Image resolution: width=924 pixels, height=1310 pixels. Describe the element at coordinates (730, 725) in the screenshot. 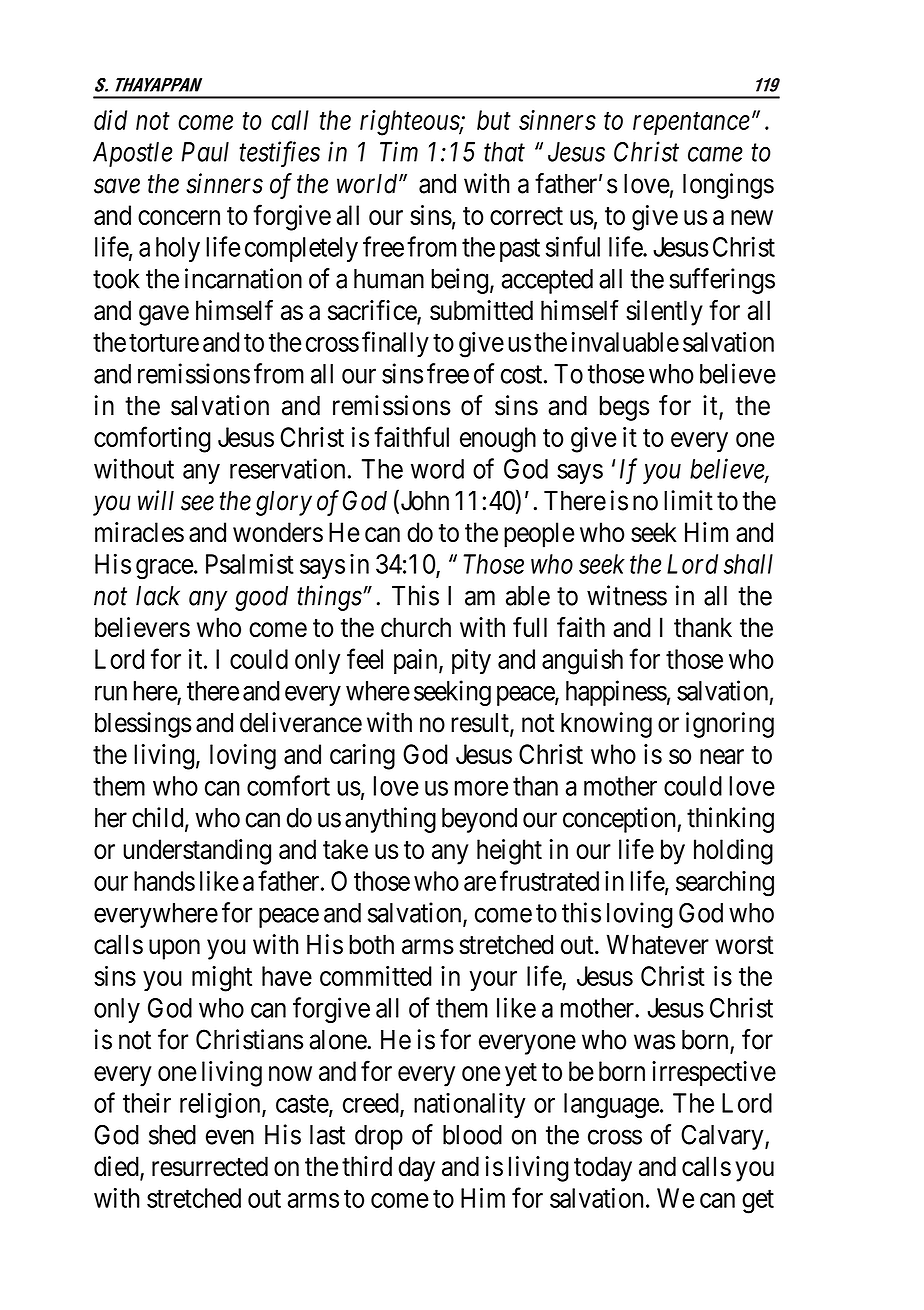

I see `ignoring` at that location.
